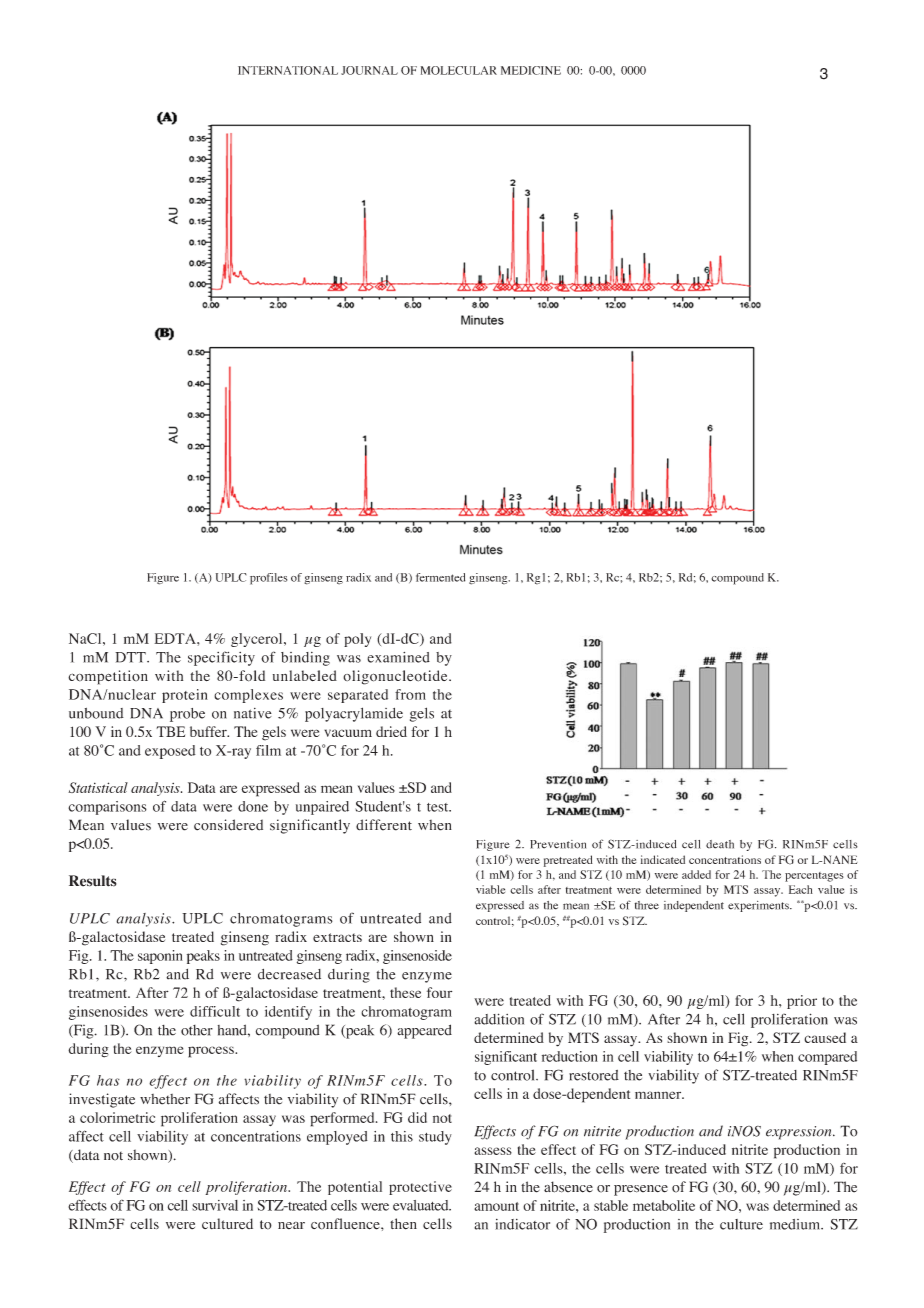  I want to click on INTERNATIONAL, so click(288, 70).
